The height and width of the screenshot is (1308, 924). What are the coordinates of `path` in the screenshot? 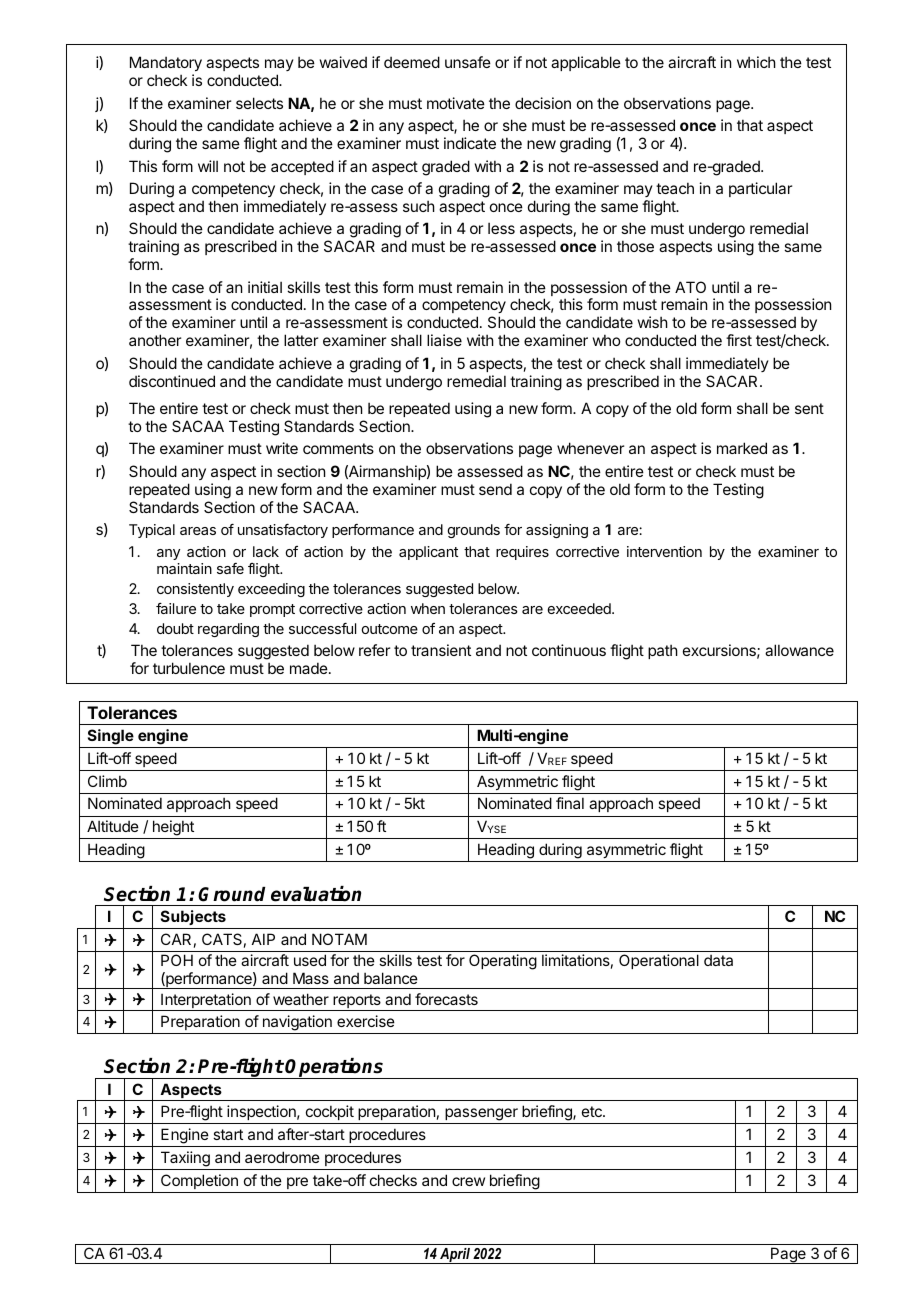 It's located at (663, 651).
